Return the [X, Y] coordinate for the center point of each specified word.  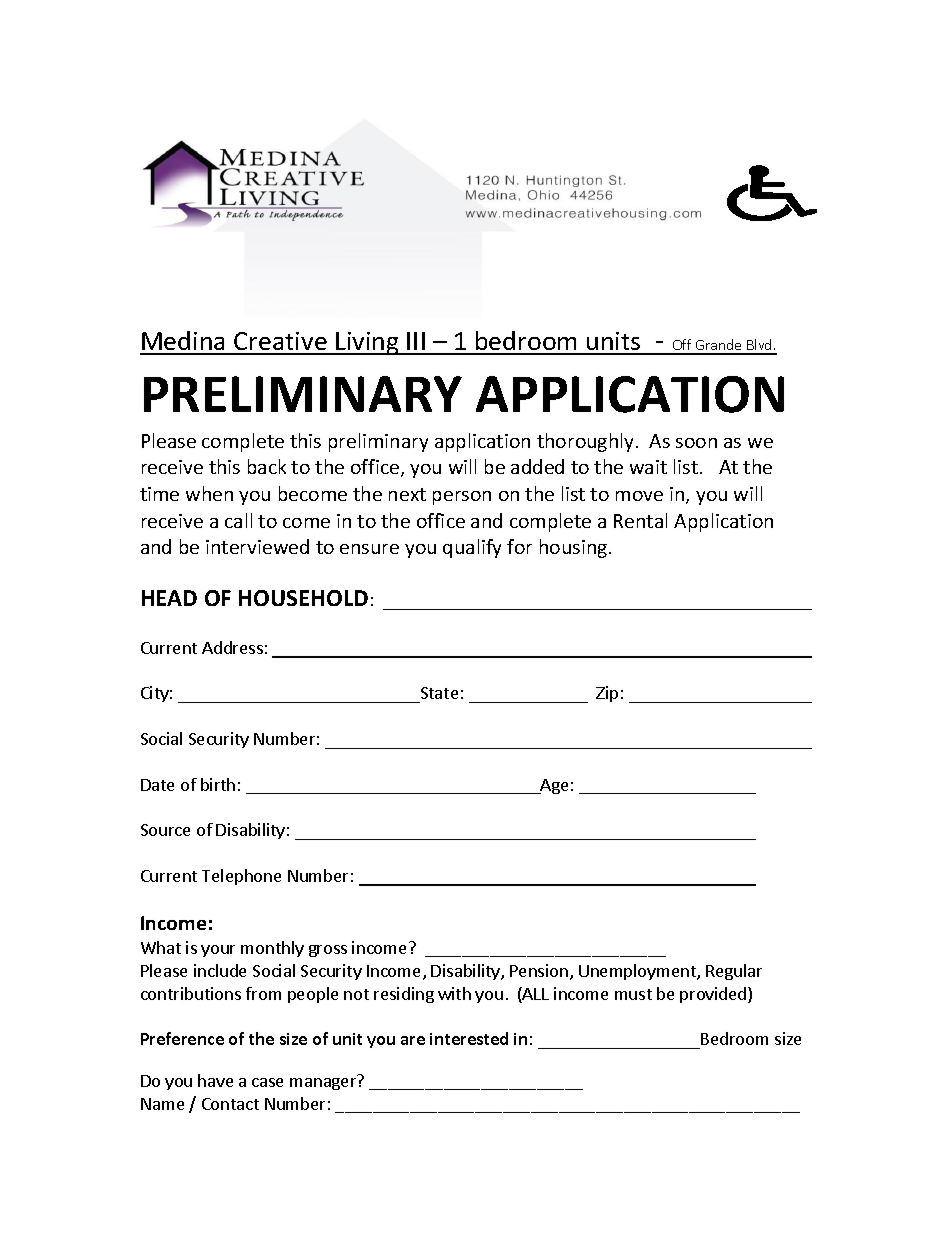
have [215, 1080]
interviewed [257, 546]
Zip [607, 694]
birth [218, 784]
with [454, 993]
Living [367, 343]
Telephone [241, 877]
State [438, 695]
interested [469, 1038]
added [537, 466]
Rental [640, 520]
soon [696, 443]
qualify [472, 548]
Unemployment [638, 972]
